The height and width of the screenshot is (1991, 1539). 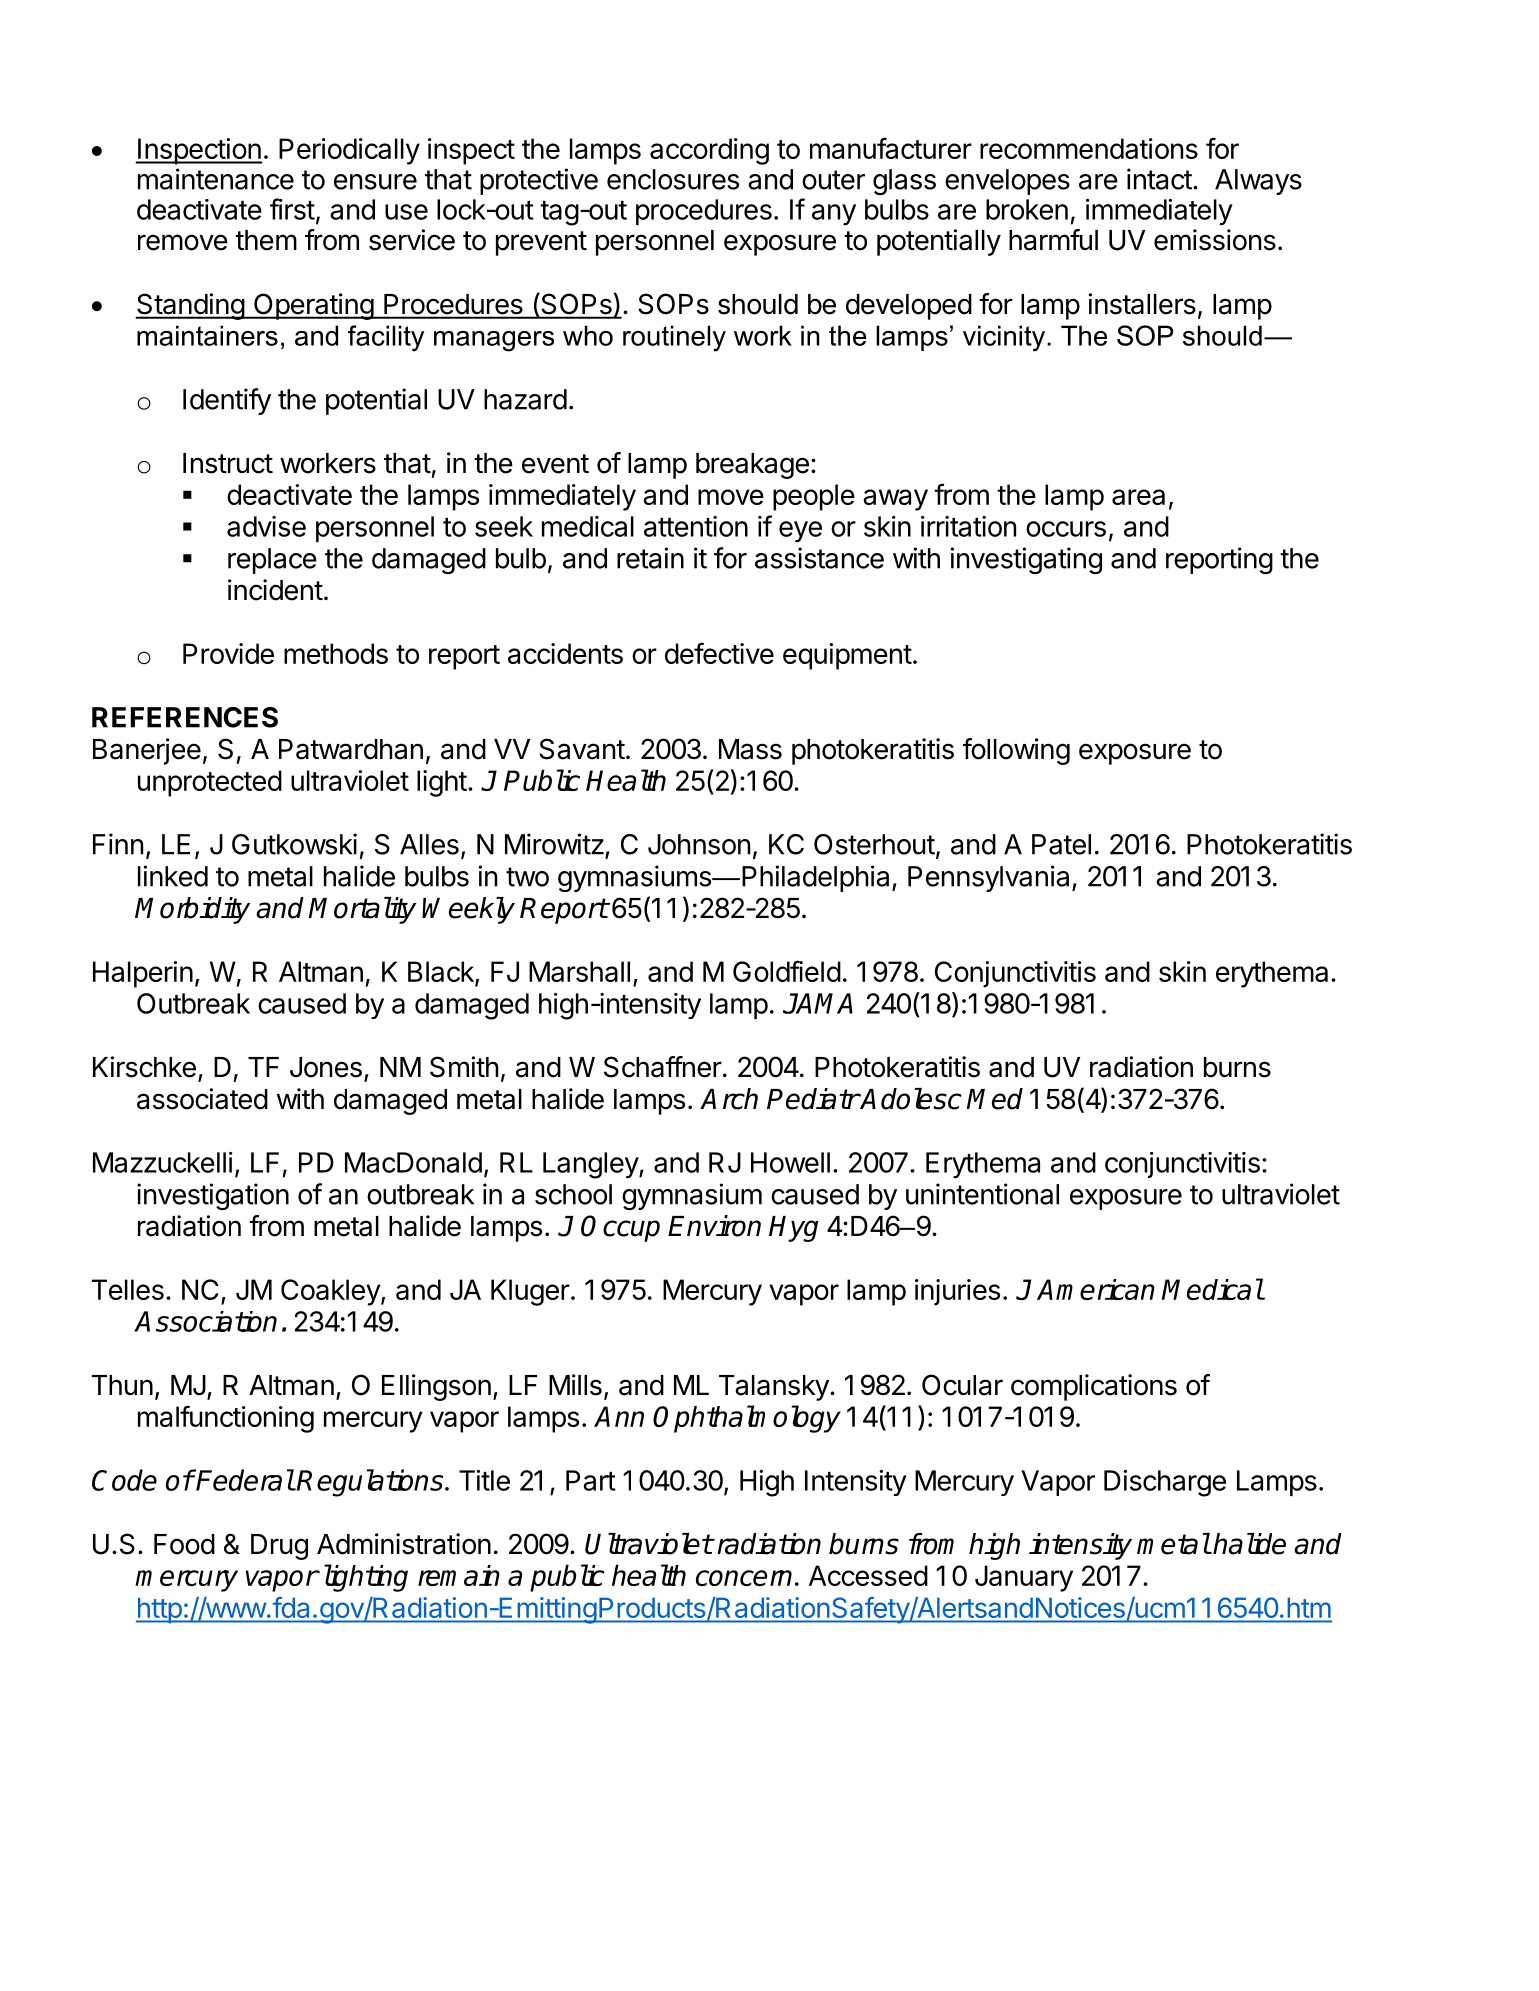 I want to click on enclosures, so click(x=673, y=179).
